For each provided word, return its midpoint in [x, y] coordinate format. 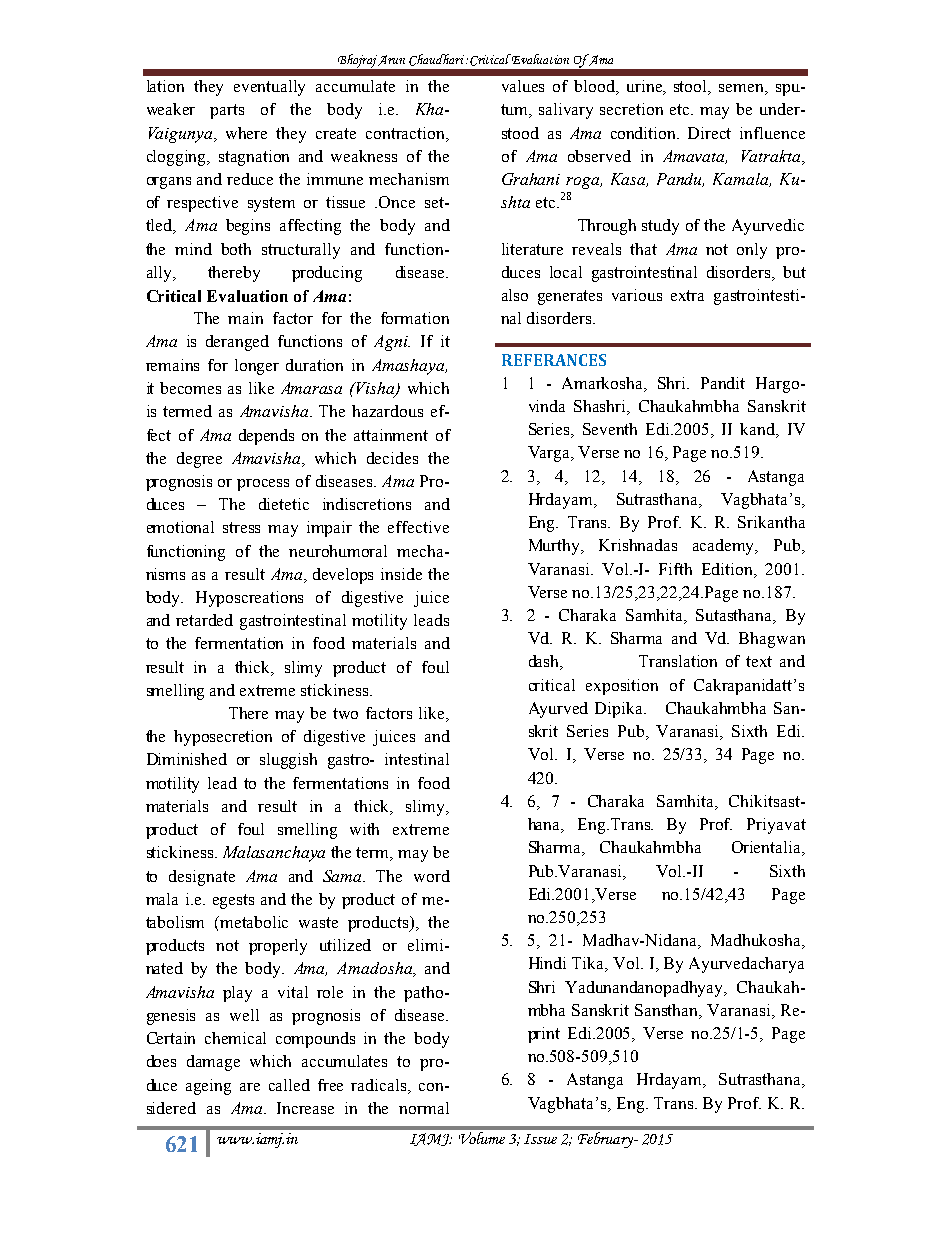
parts [227, 111]
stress [241, 527]
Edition [729, 570]
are [250, 1087]
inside [401, 574]
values [523, 86]
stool [692, 87]
